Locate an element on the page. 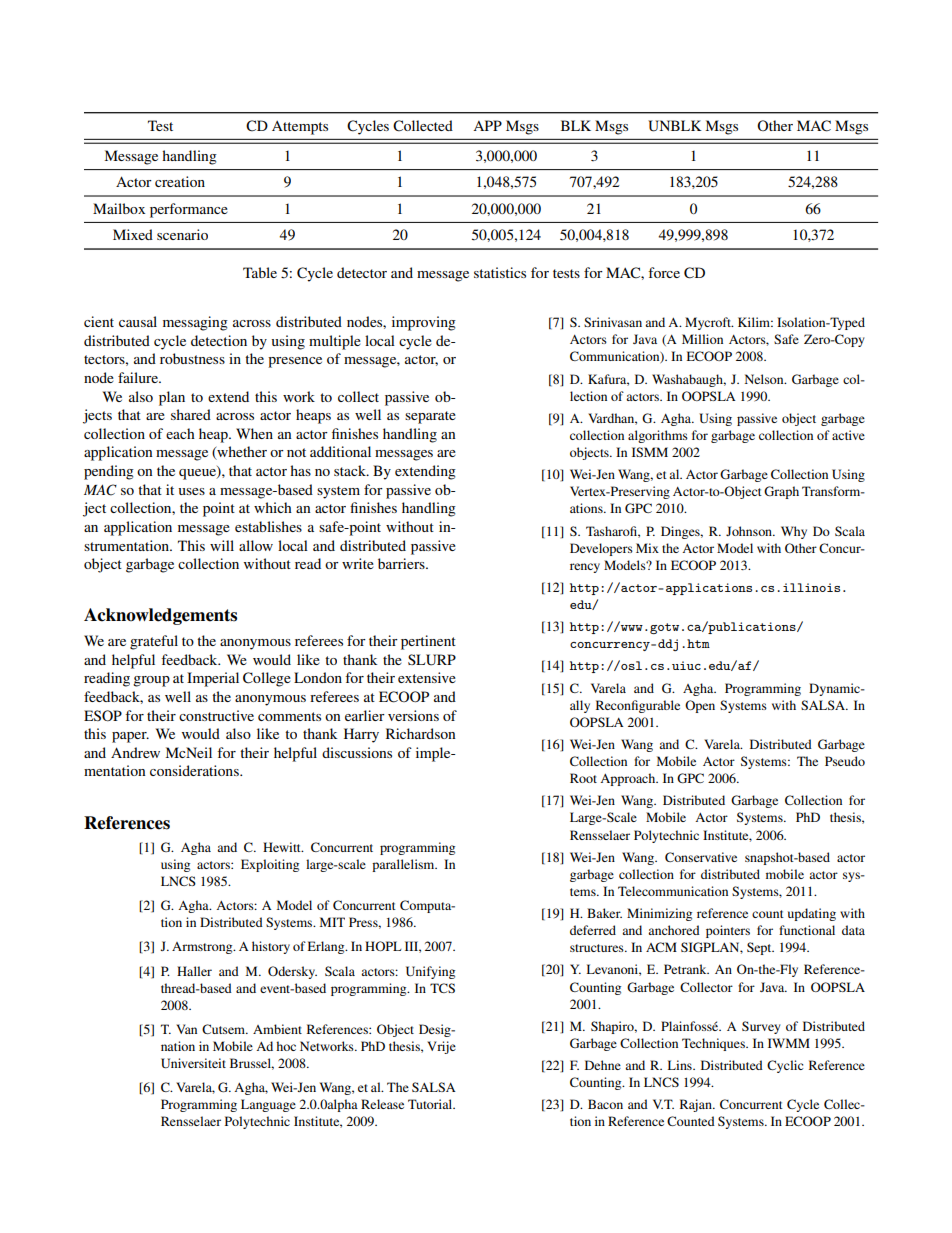 Image resolution: width=952 pixels, height=1233 pixels. Nelson is located at coordinates (765, 379).
